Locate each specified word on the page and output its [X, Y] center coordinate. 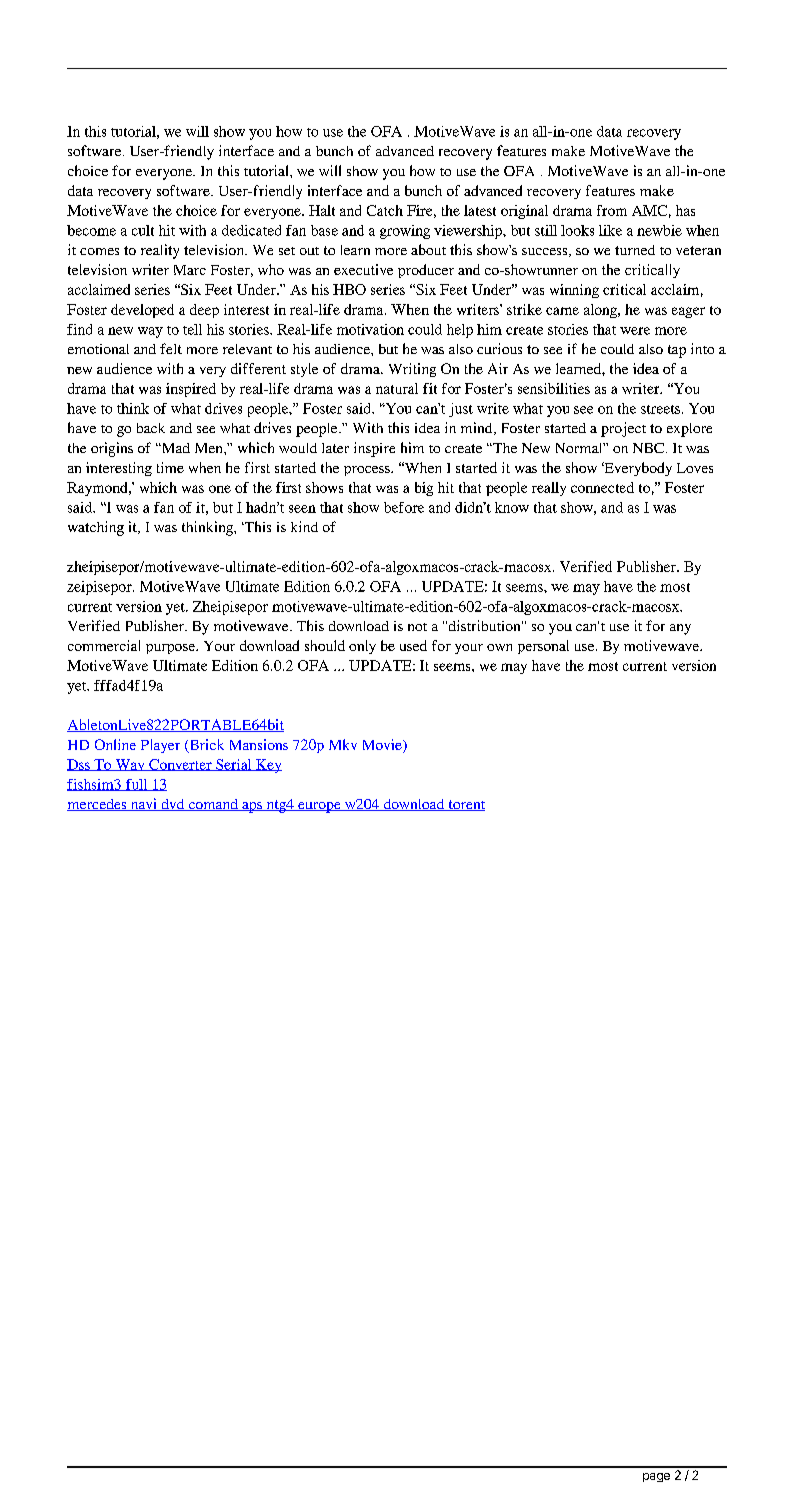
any [680, 629]
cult [143, 230]
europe [319, 807]
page [656, 1477]
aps [252, 807]
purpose [171, 649]
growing [405, 232]
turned [635, 250]
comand [213, 805]
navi [144, 804]
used [413, 645]
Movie [383, 746]
